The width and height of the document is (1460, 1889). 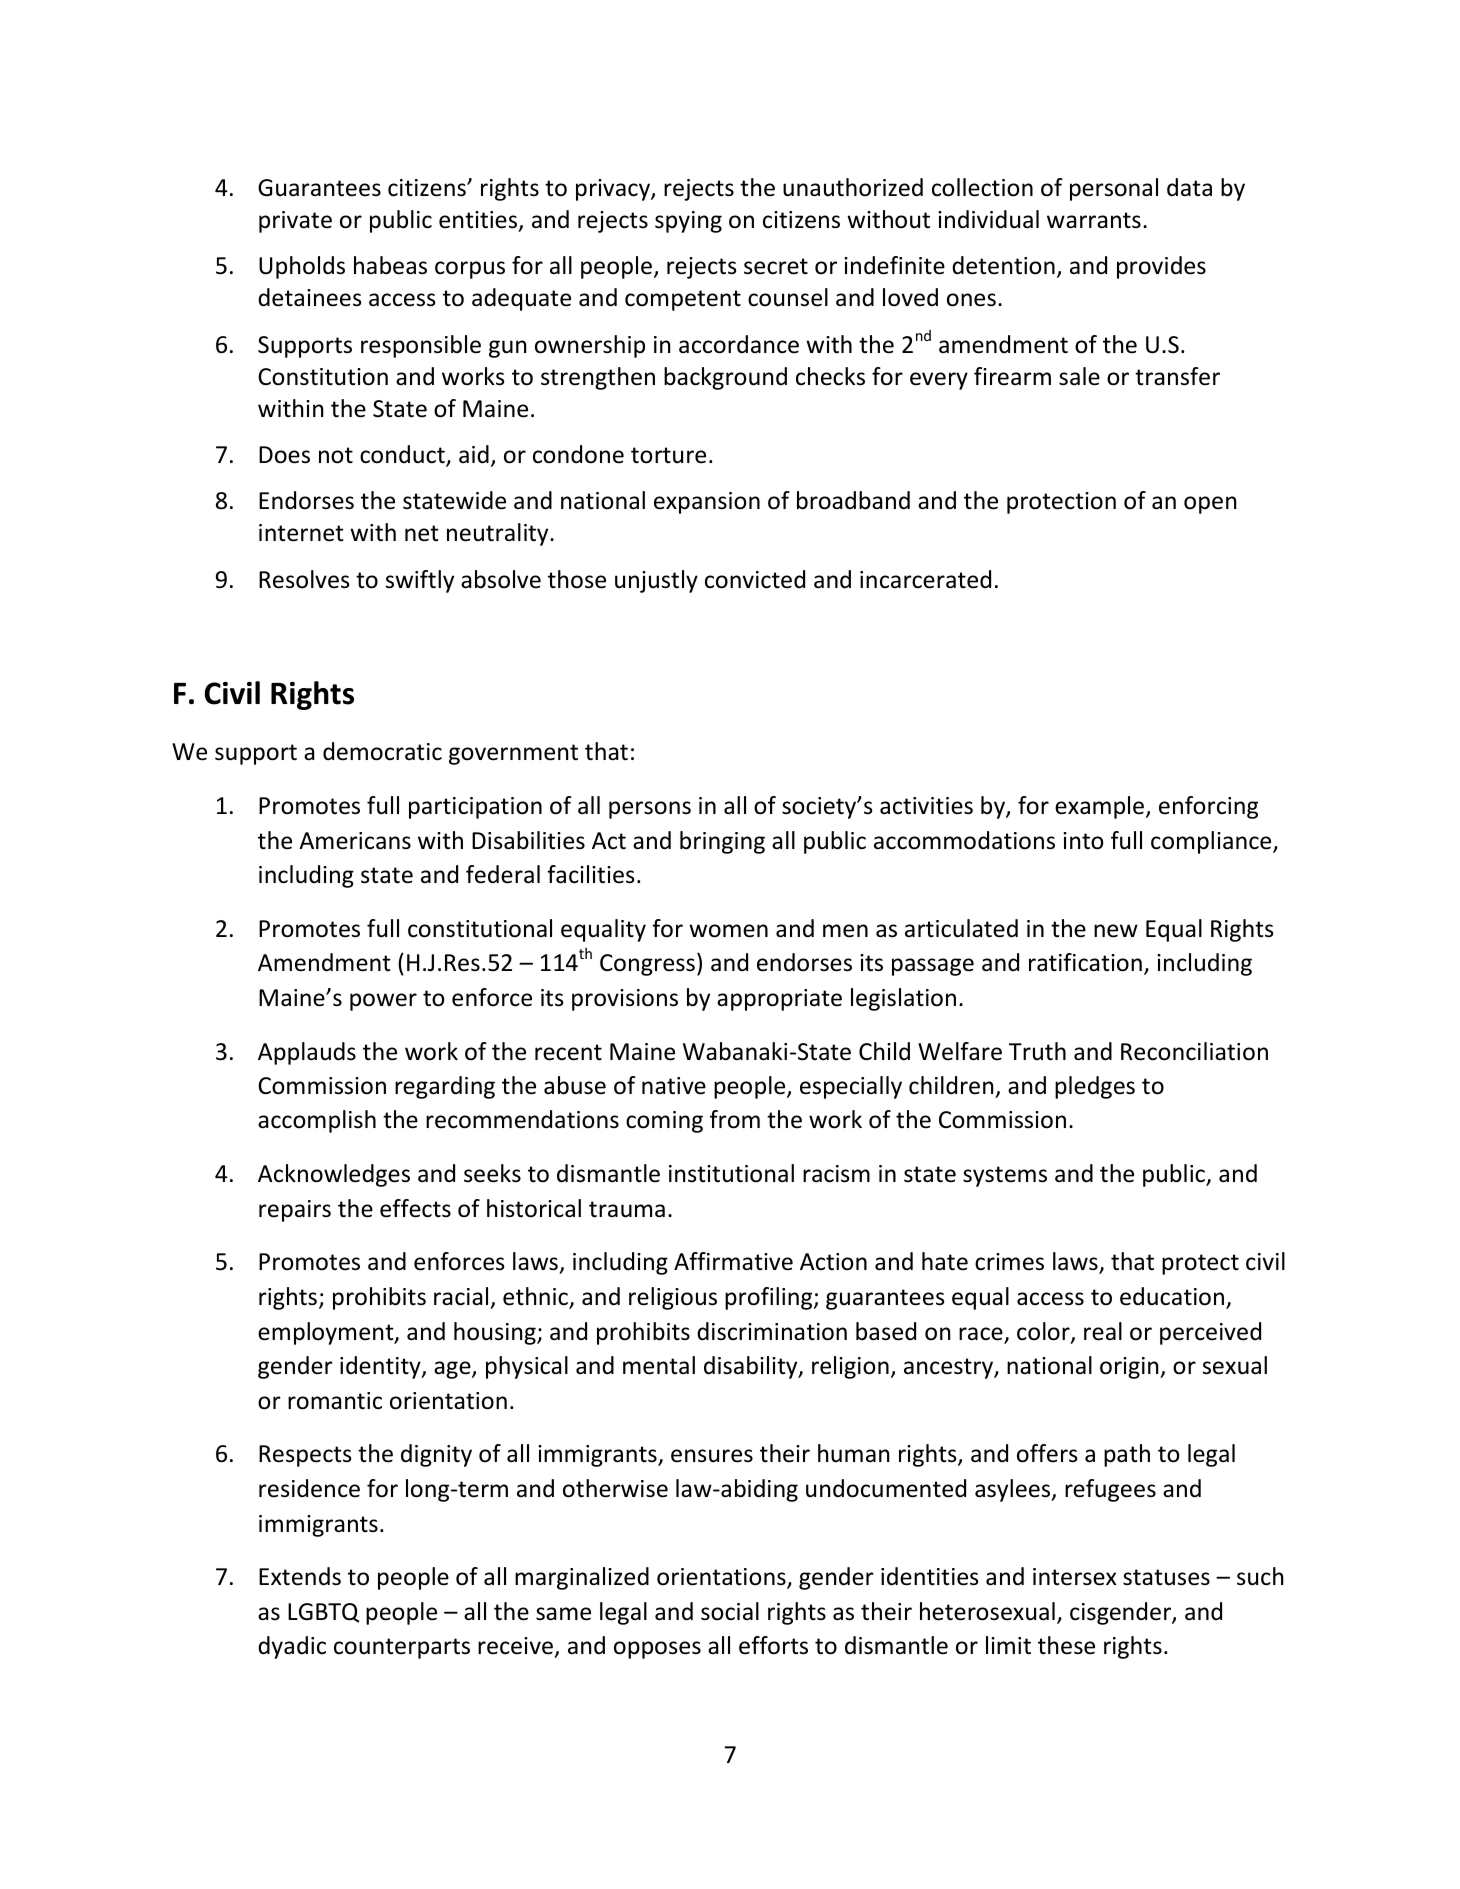 I want to click on social, so click(x=730, y=1611).
